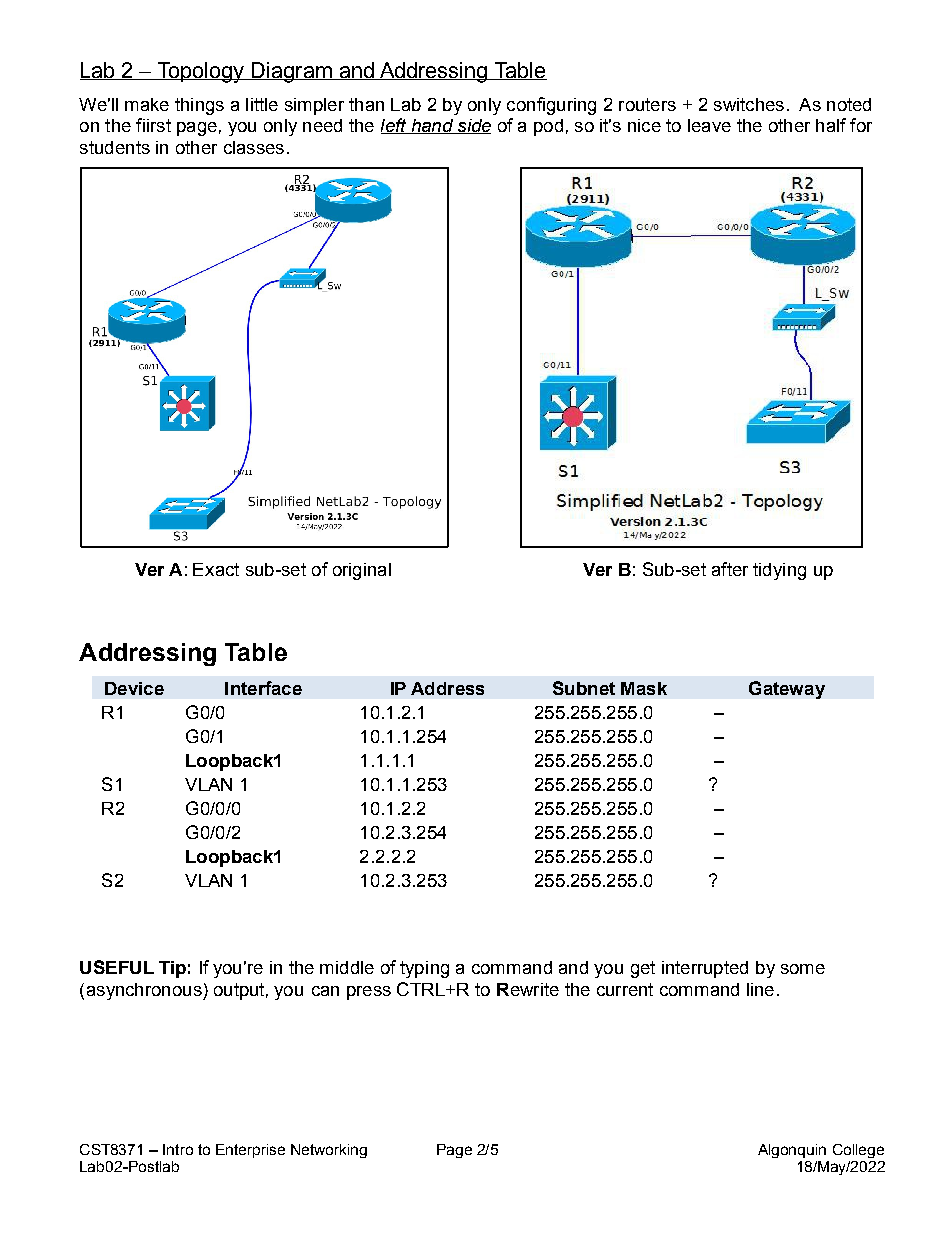  I want to click on Interface, so click(263, 688).
